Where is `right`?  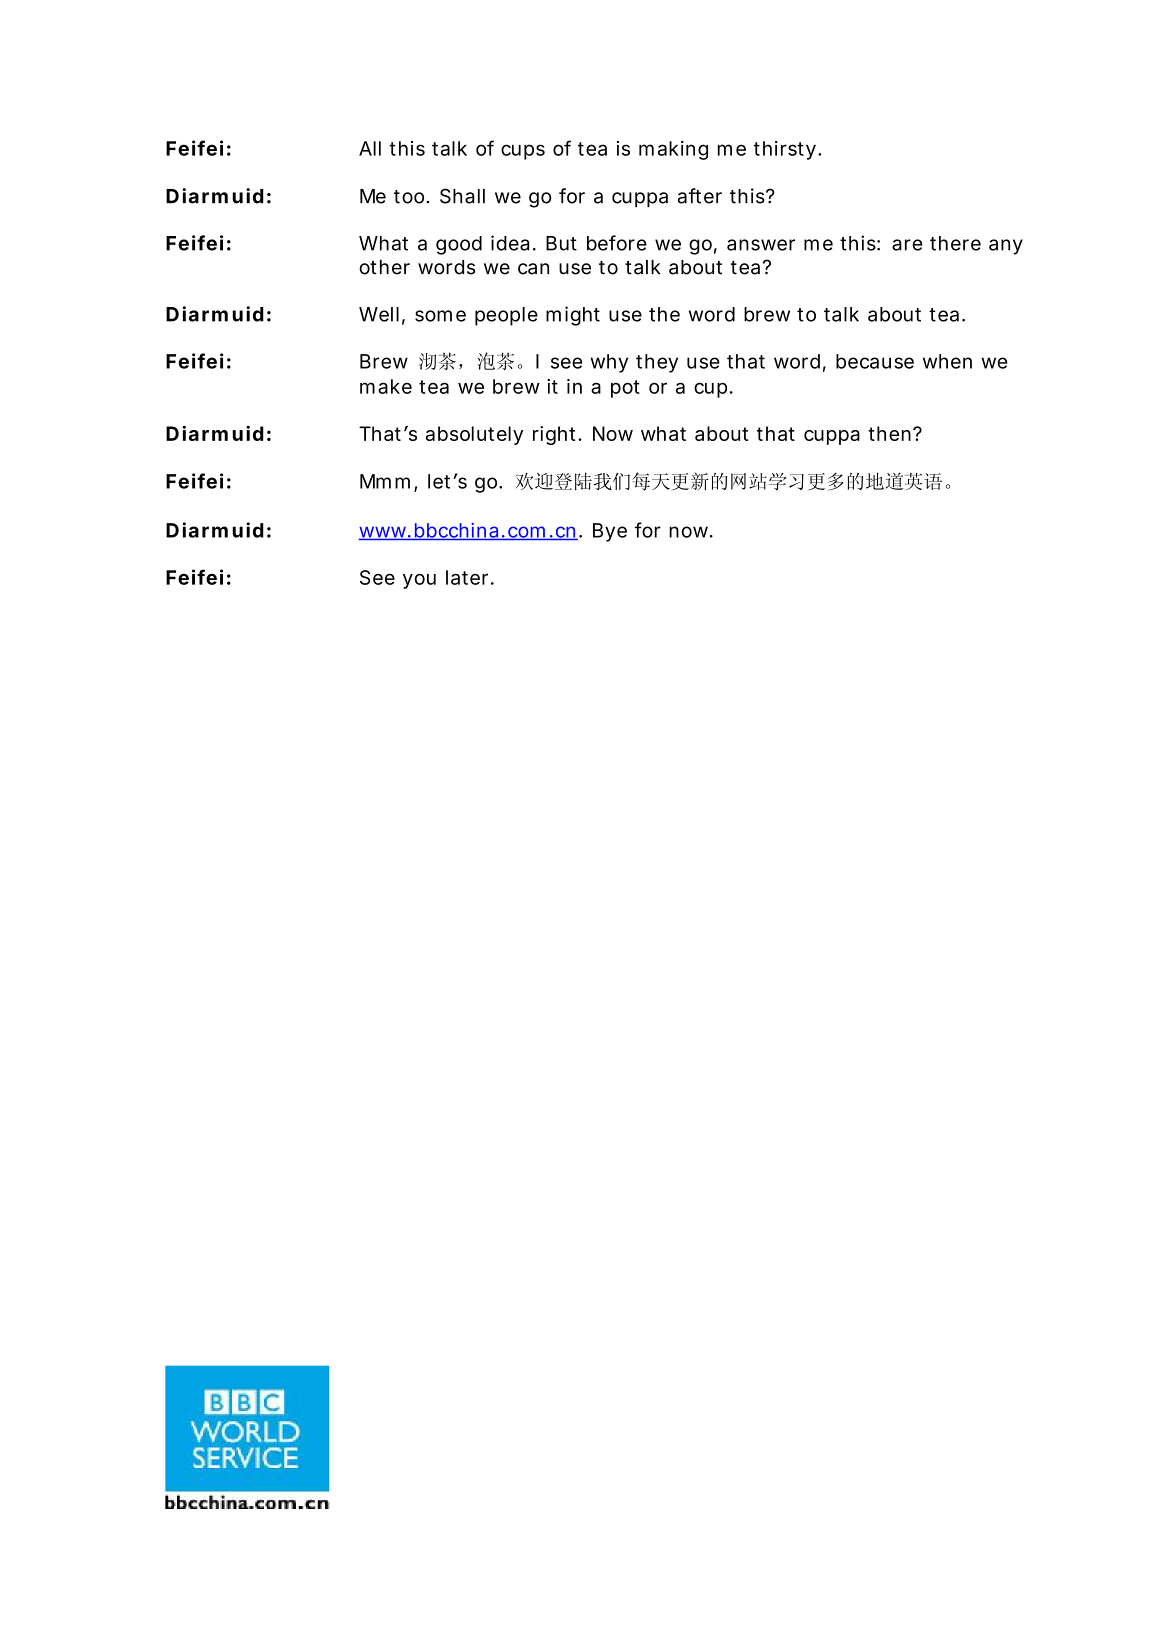 right is located at coordinates (556, 435).
